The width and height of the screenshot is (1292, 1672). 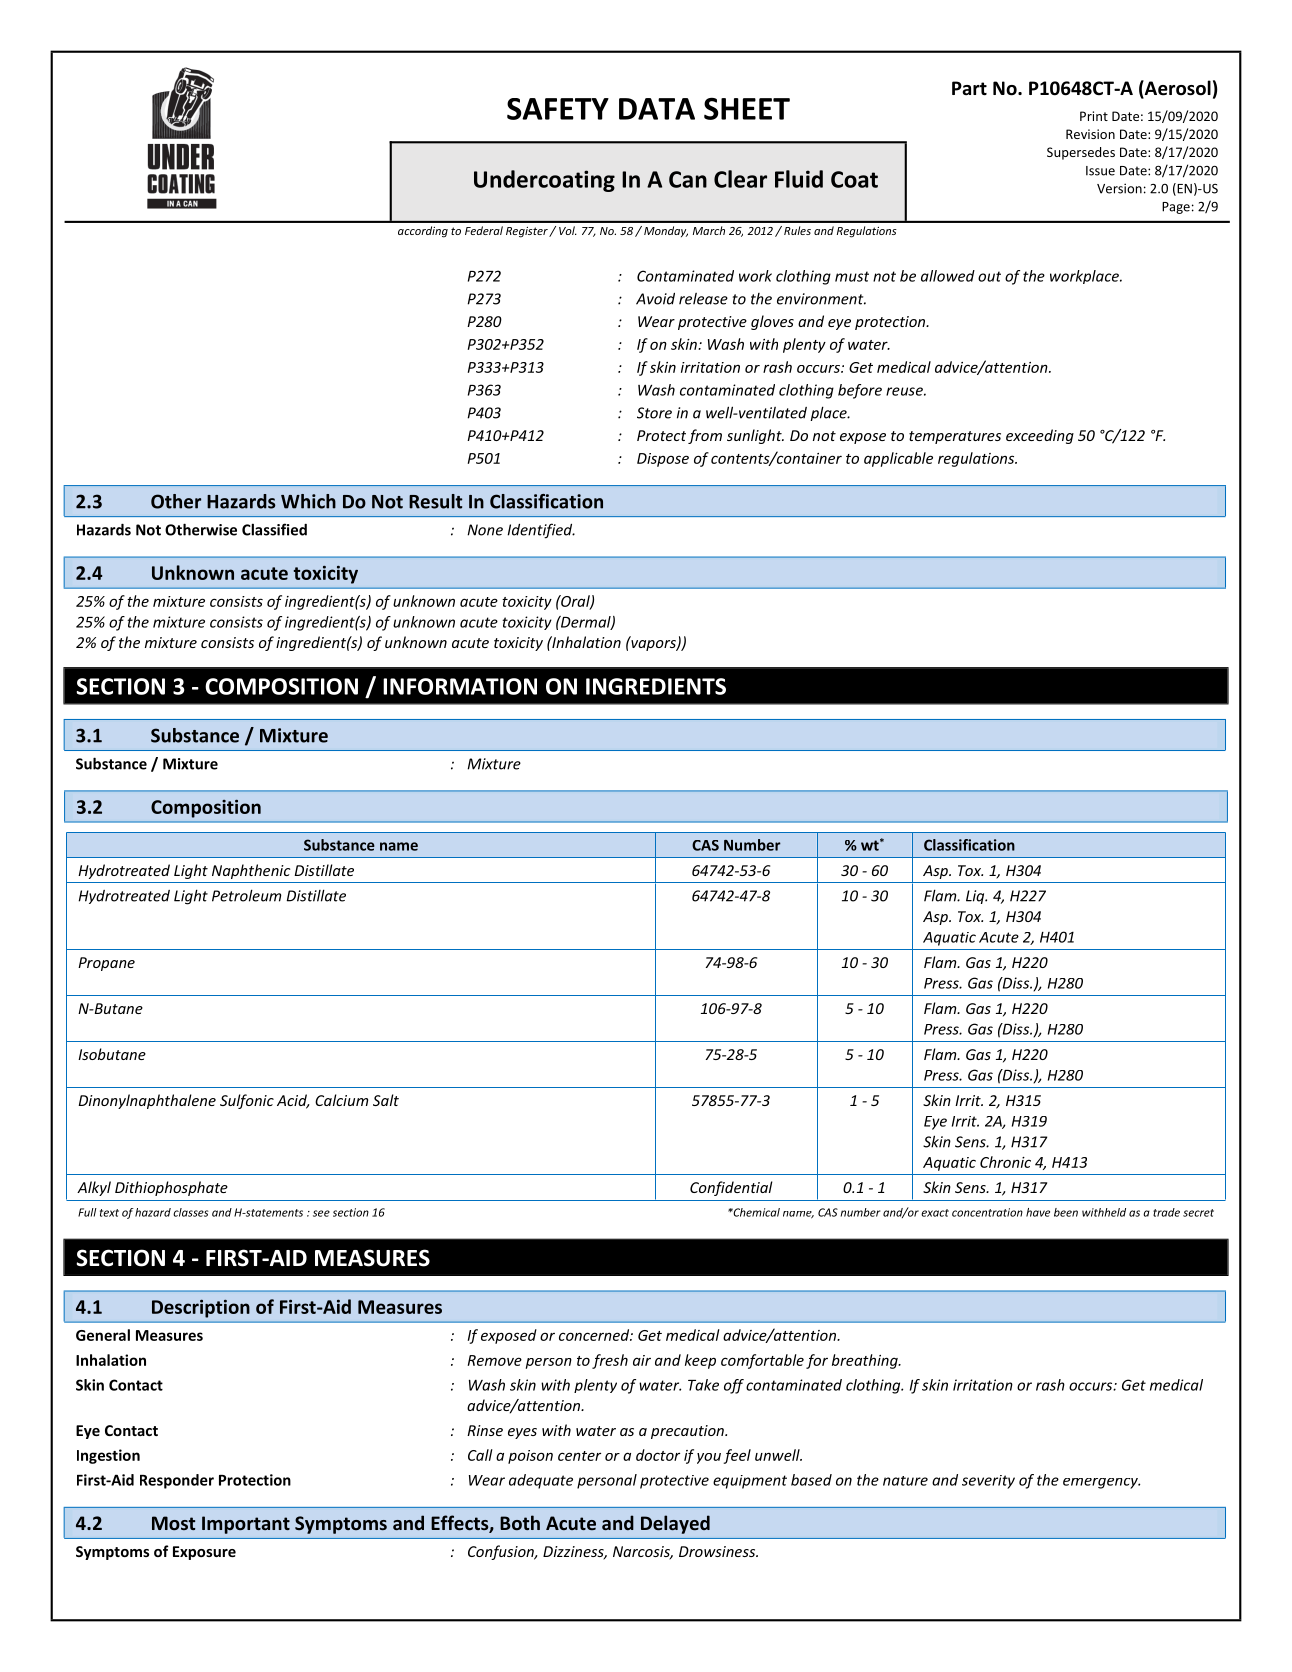 What do you see at coordinates (246, 1525) in the screenshot?
I see `Important` at bounding box center [246, 1525].
